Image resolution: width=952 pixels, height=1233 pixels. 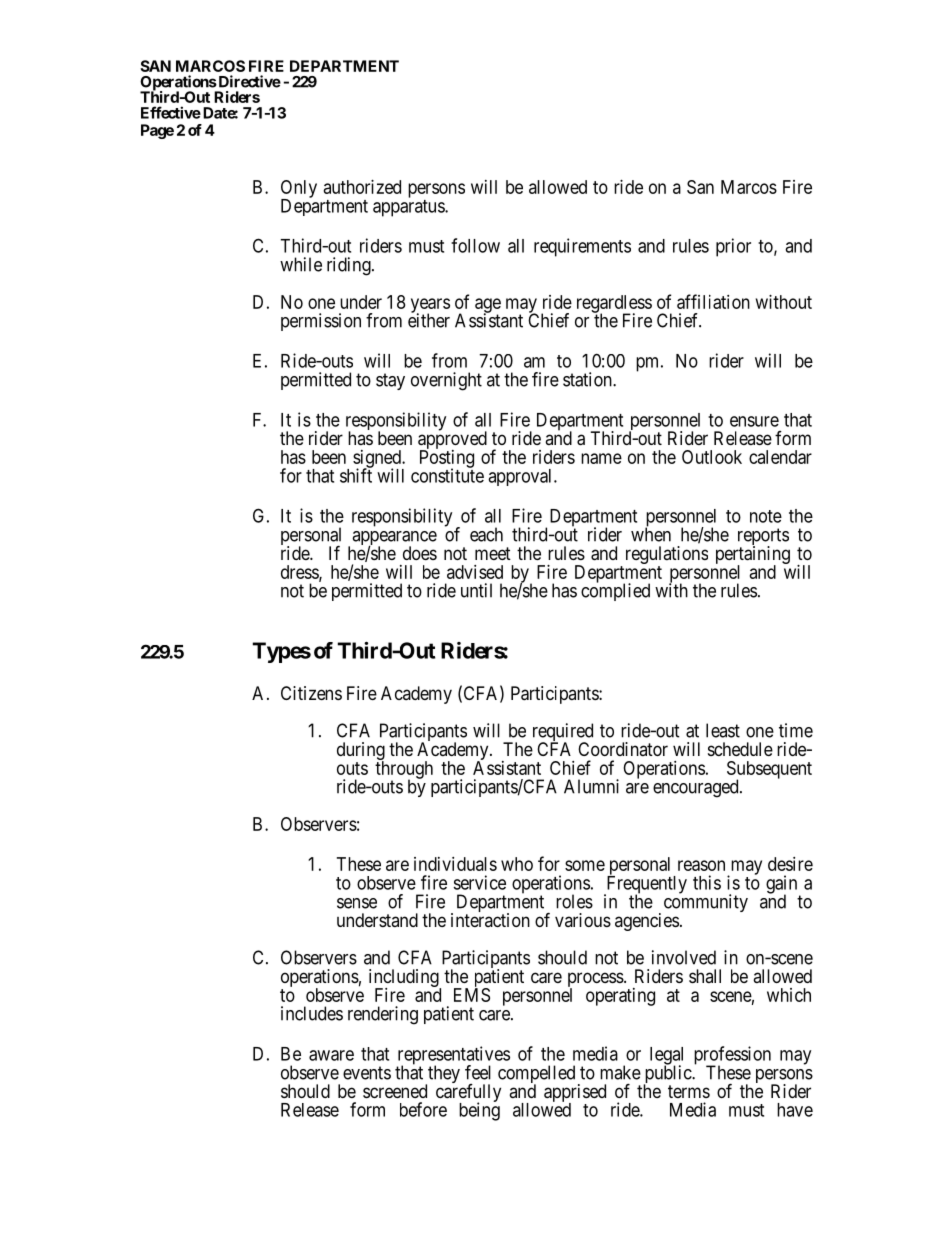 What do you see at coordinates (478, 1072) in the page?
I see `feel` at bounding box center [478, 1072].
